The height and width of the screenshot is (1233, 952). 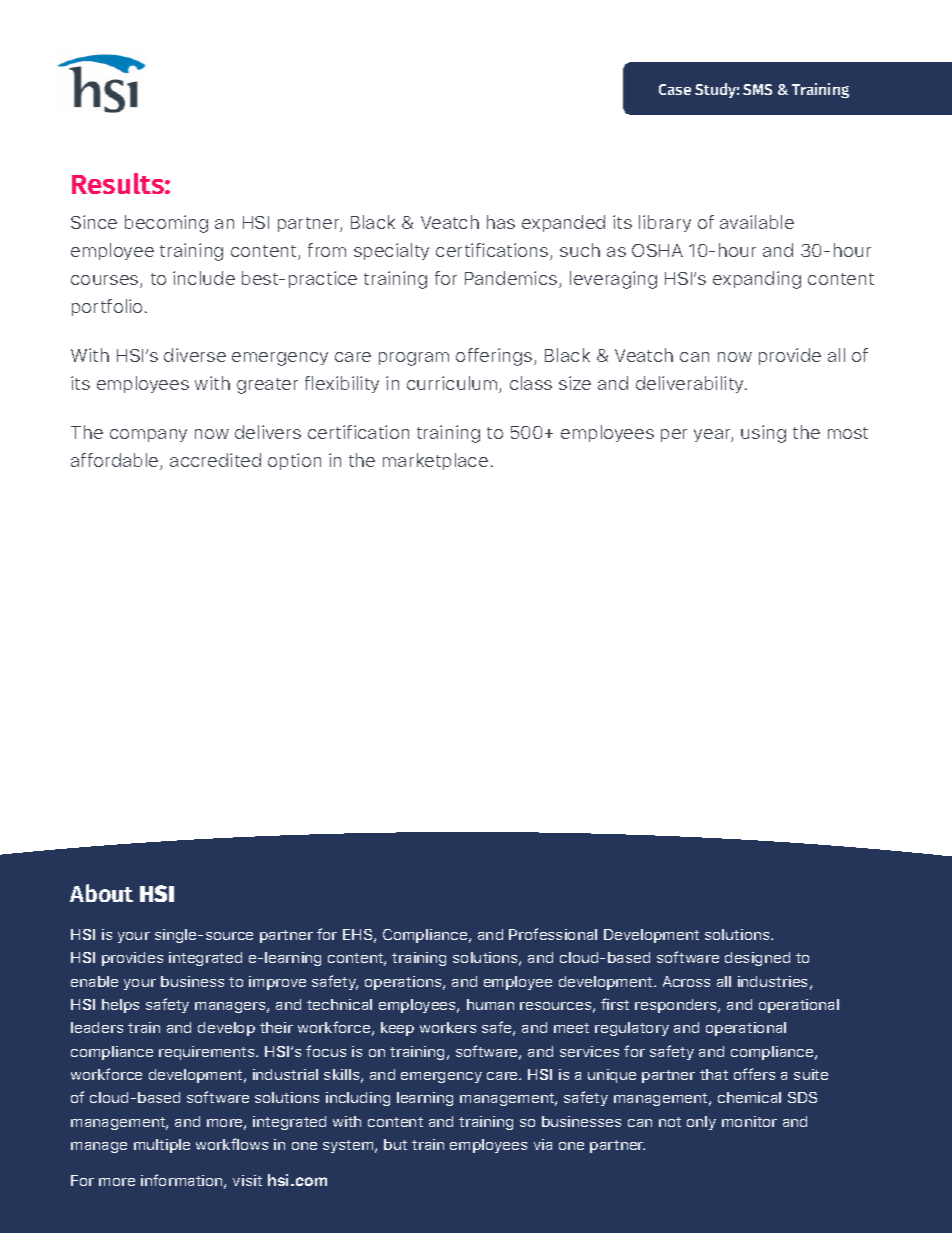 I want to click on marketplace, so click(x=435, y=461).
